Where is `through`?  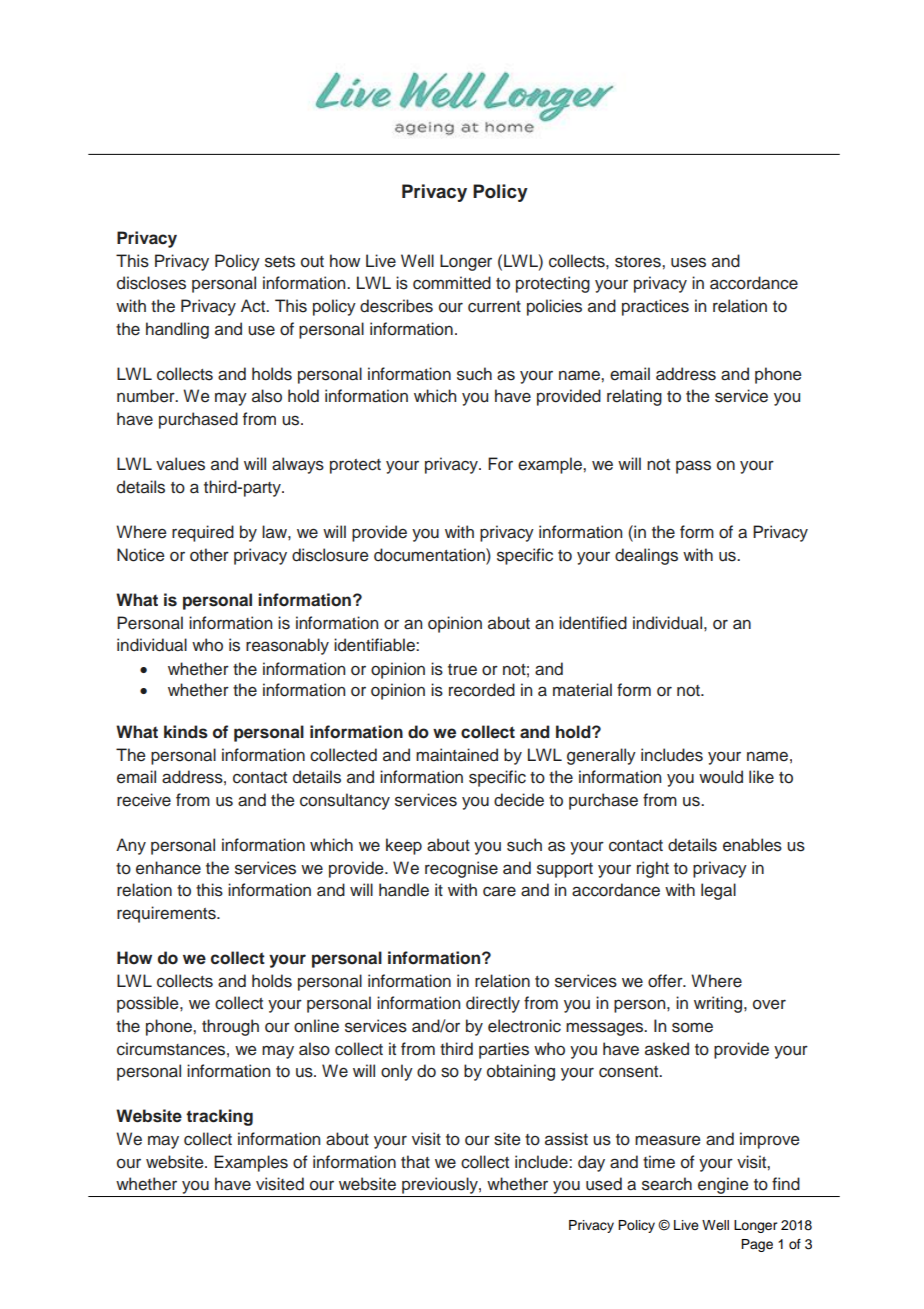
through is located at coordinates (230, 1027).
